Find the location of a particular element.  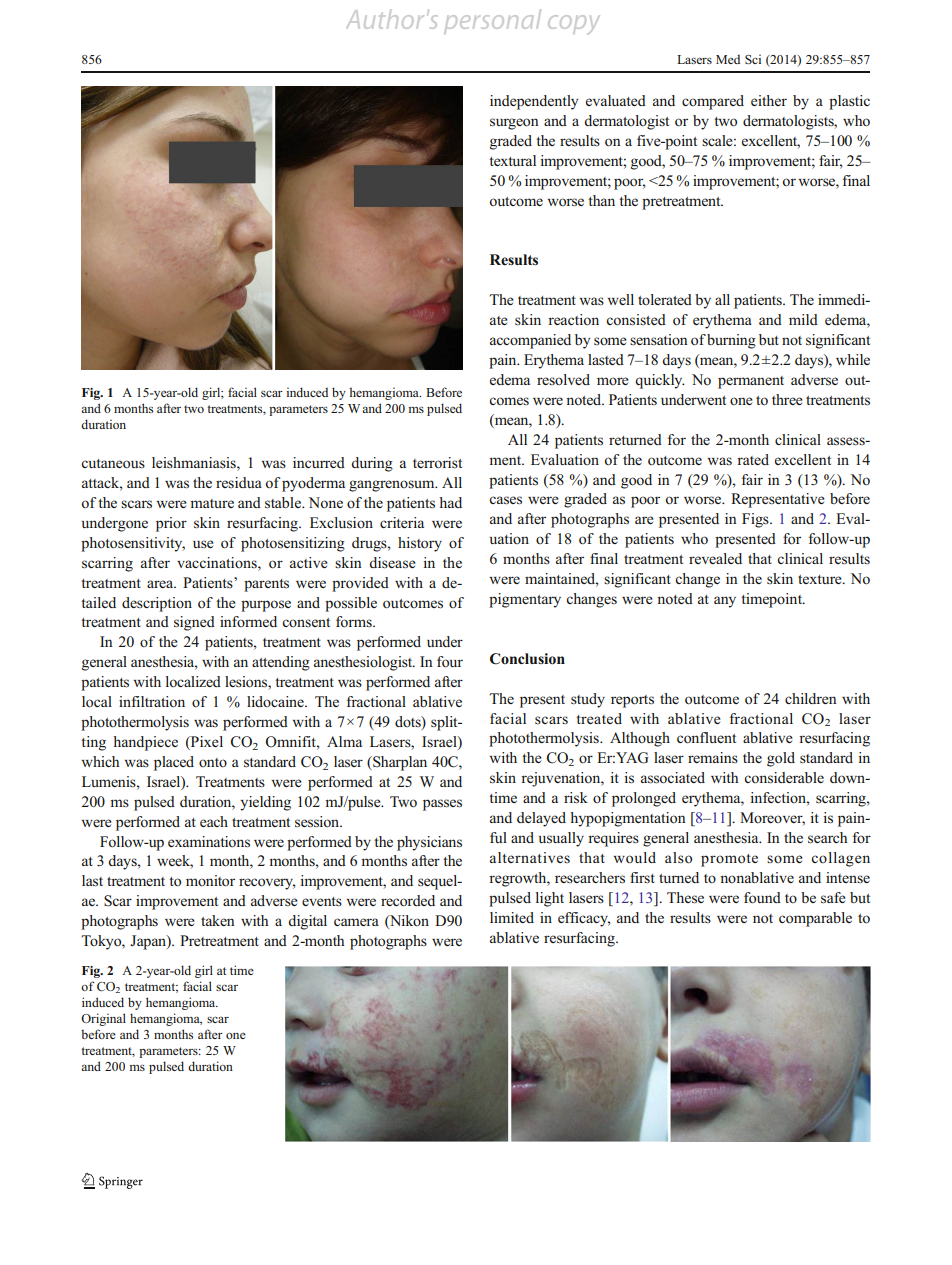

cutaneous is located at coordinates (113, 464).
